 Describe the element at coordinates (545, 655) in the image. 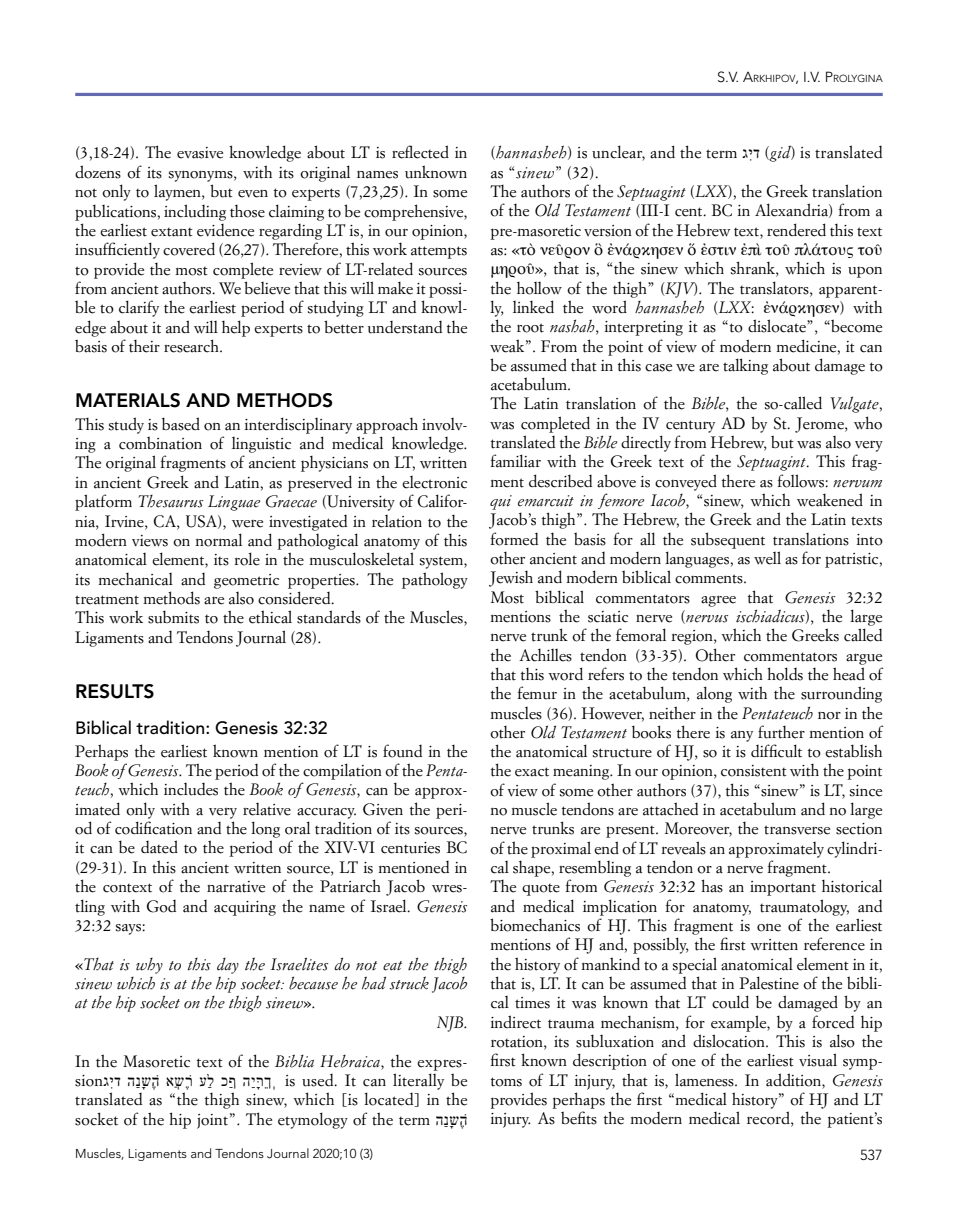

I see `Achilles` at that location.
